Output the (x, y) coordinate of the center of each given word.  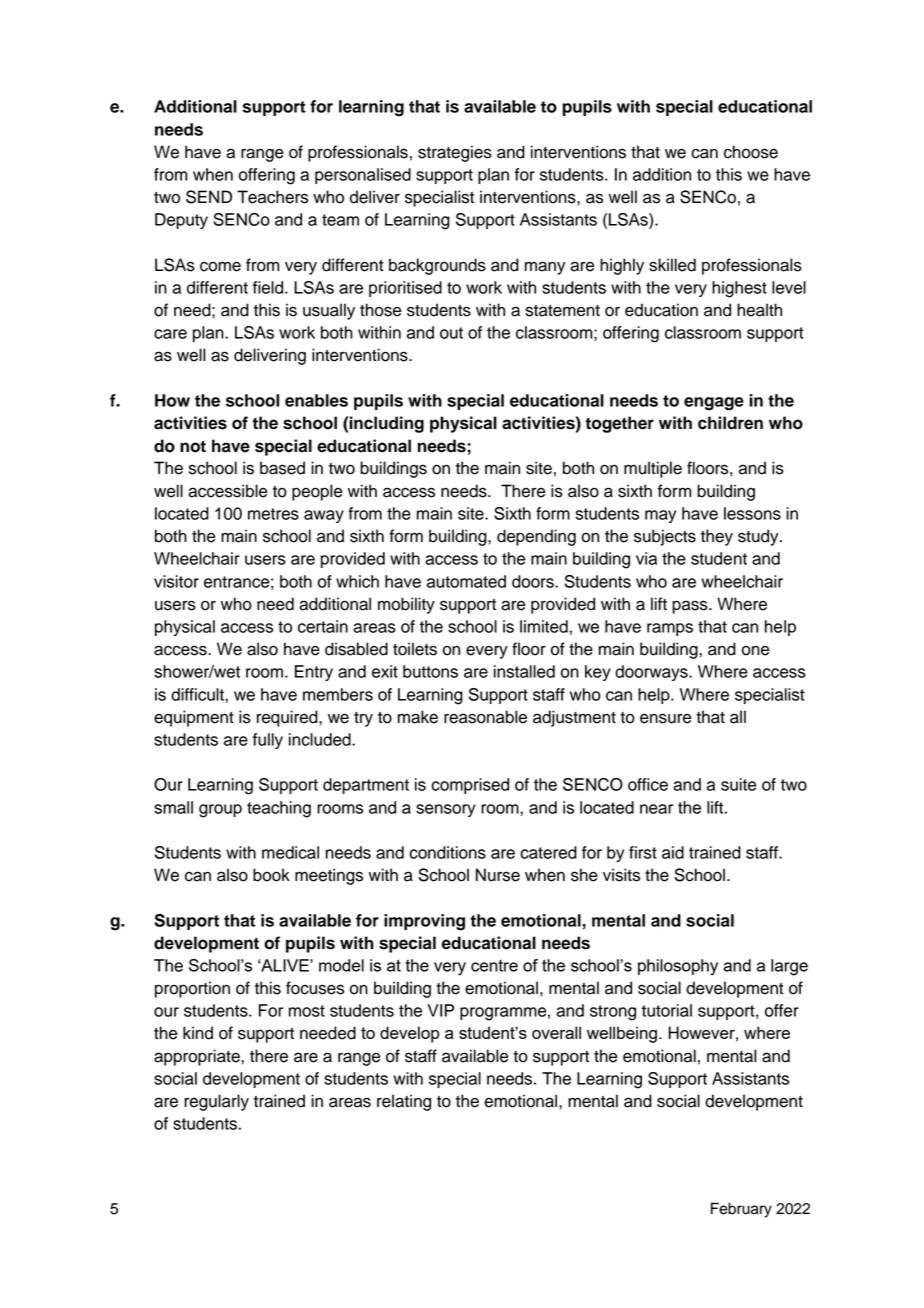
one (755, 650)
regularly (216, 1102)
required (288, 718)
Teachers (272, 197)
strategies (455, 153)
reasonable (485, 717)
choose (751, 152)
